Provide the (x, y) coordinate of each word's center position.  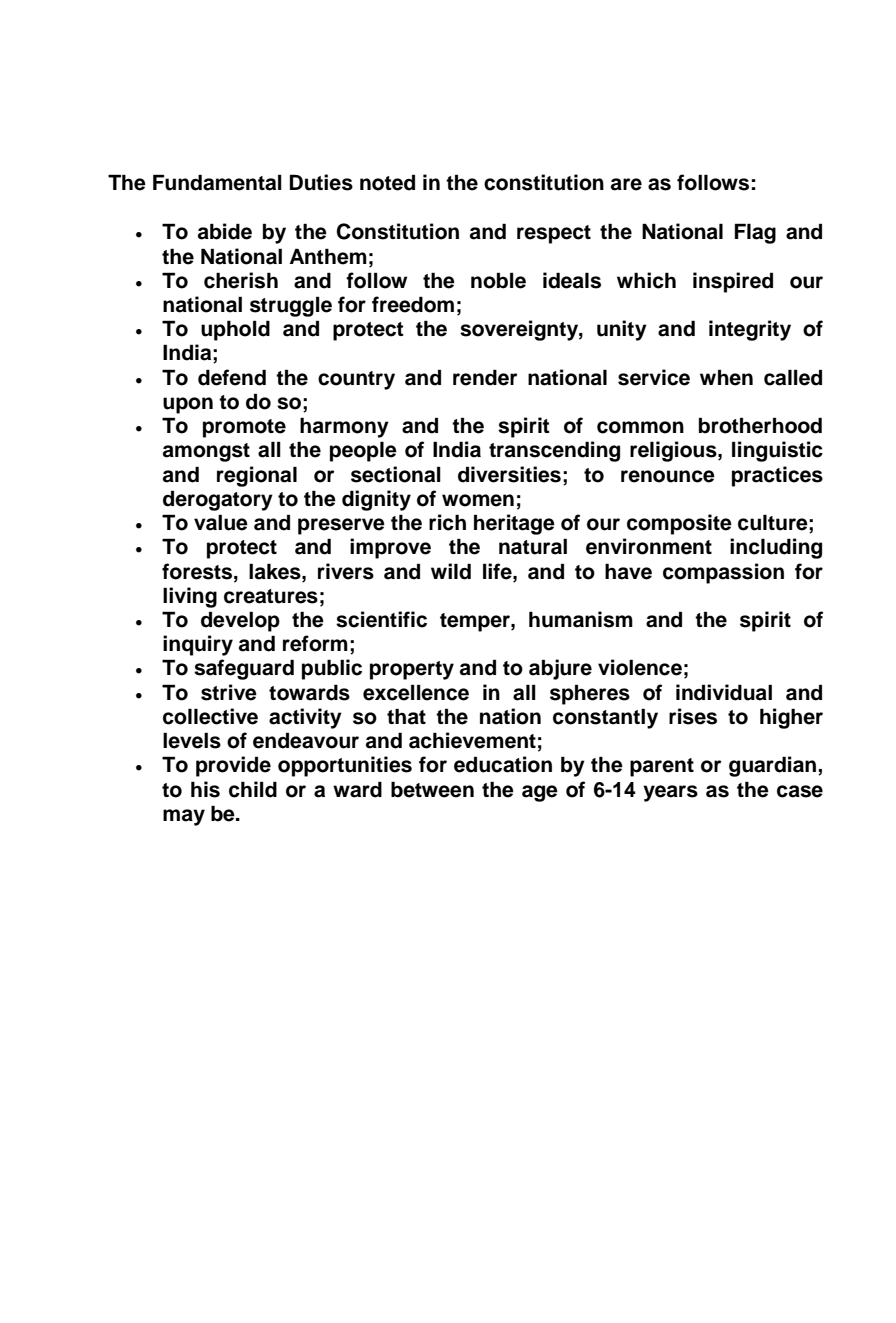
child (253, 789)
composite (679, 524)
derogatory (218, 500)
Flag (755, 233)
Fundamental (217, 182)
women (478, 500)
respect (554, 234)
